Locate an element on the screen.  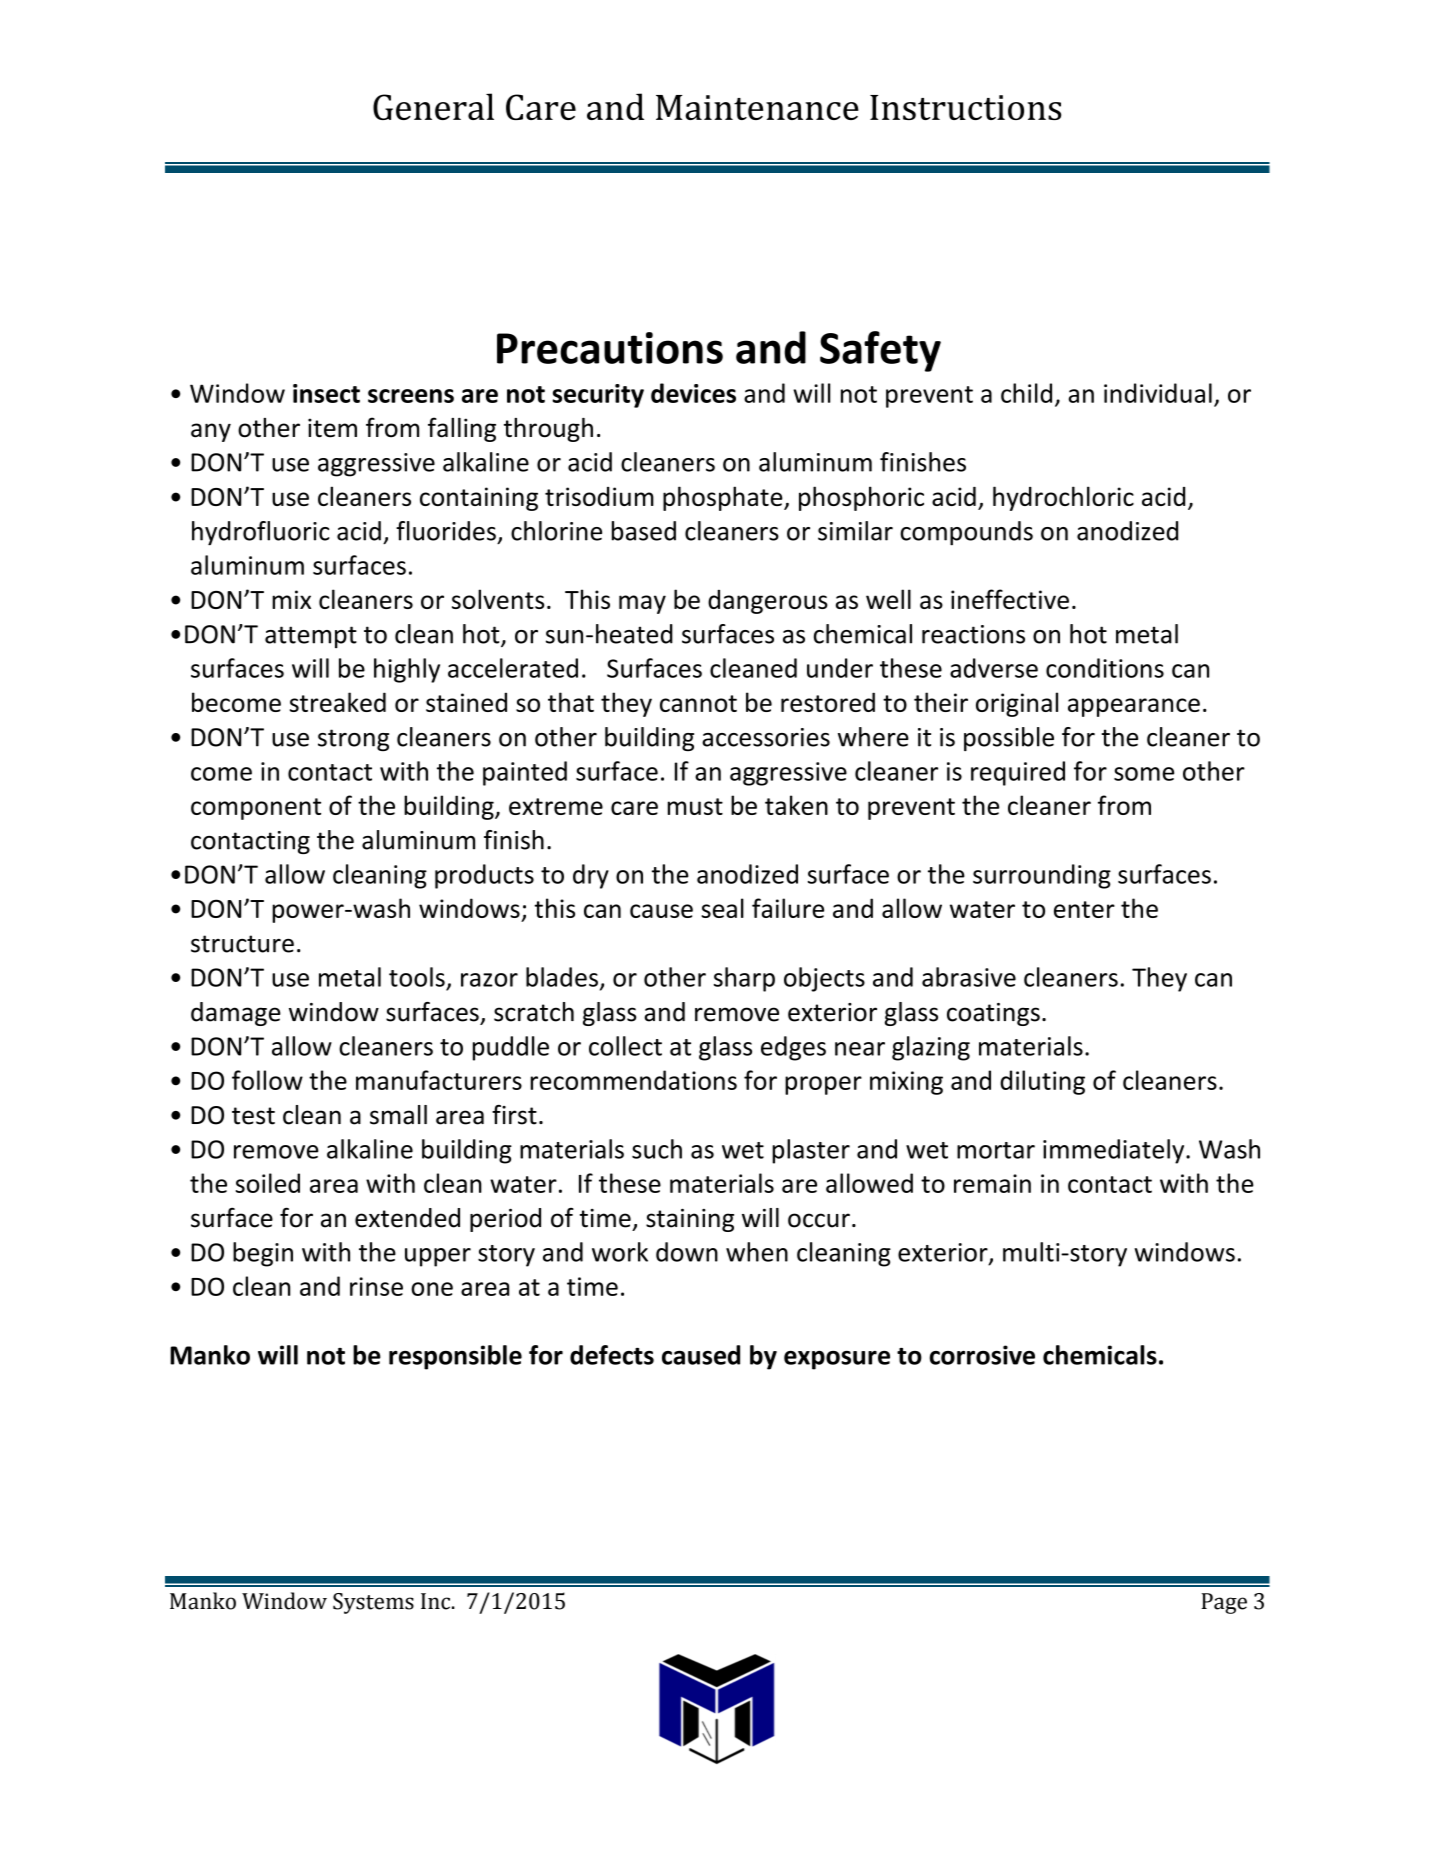
damage is located at coordinates (236, 1014).
